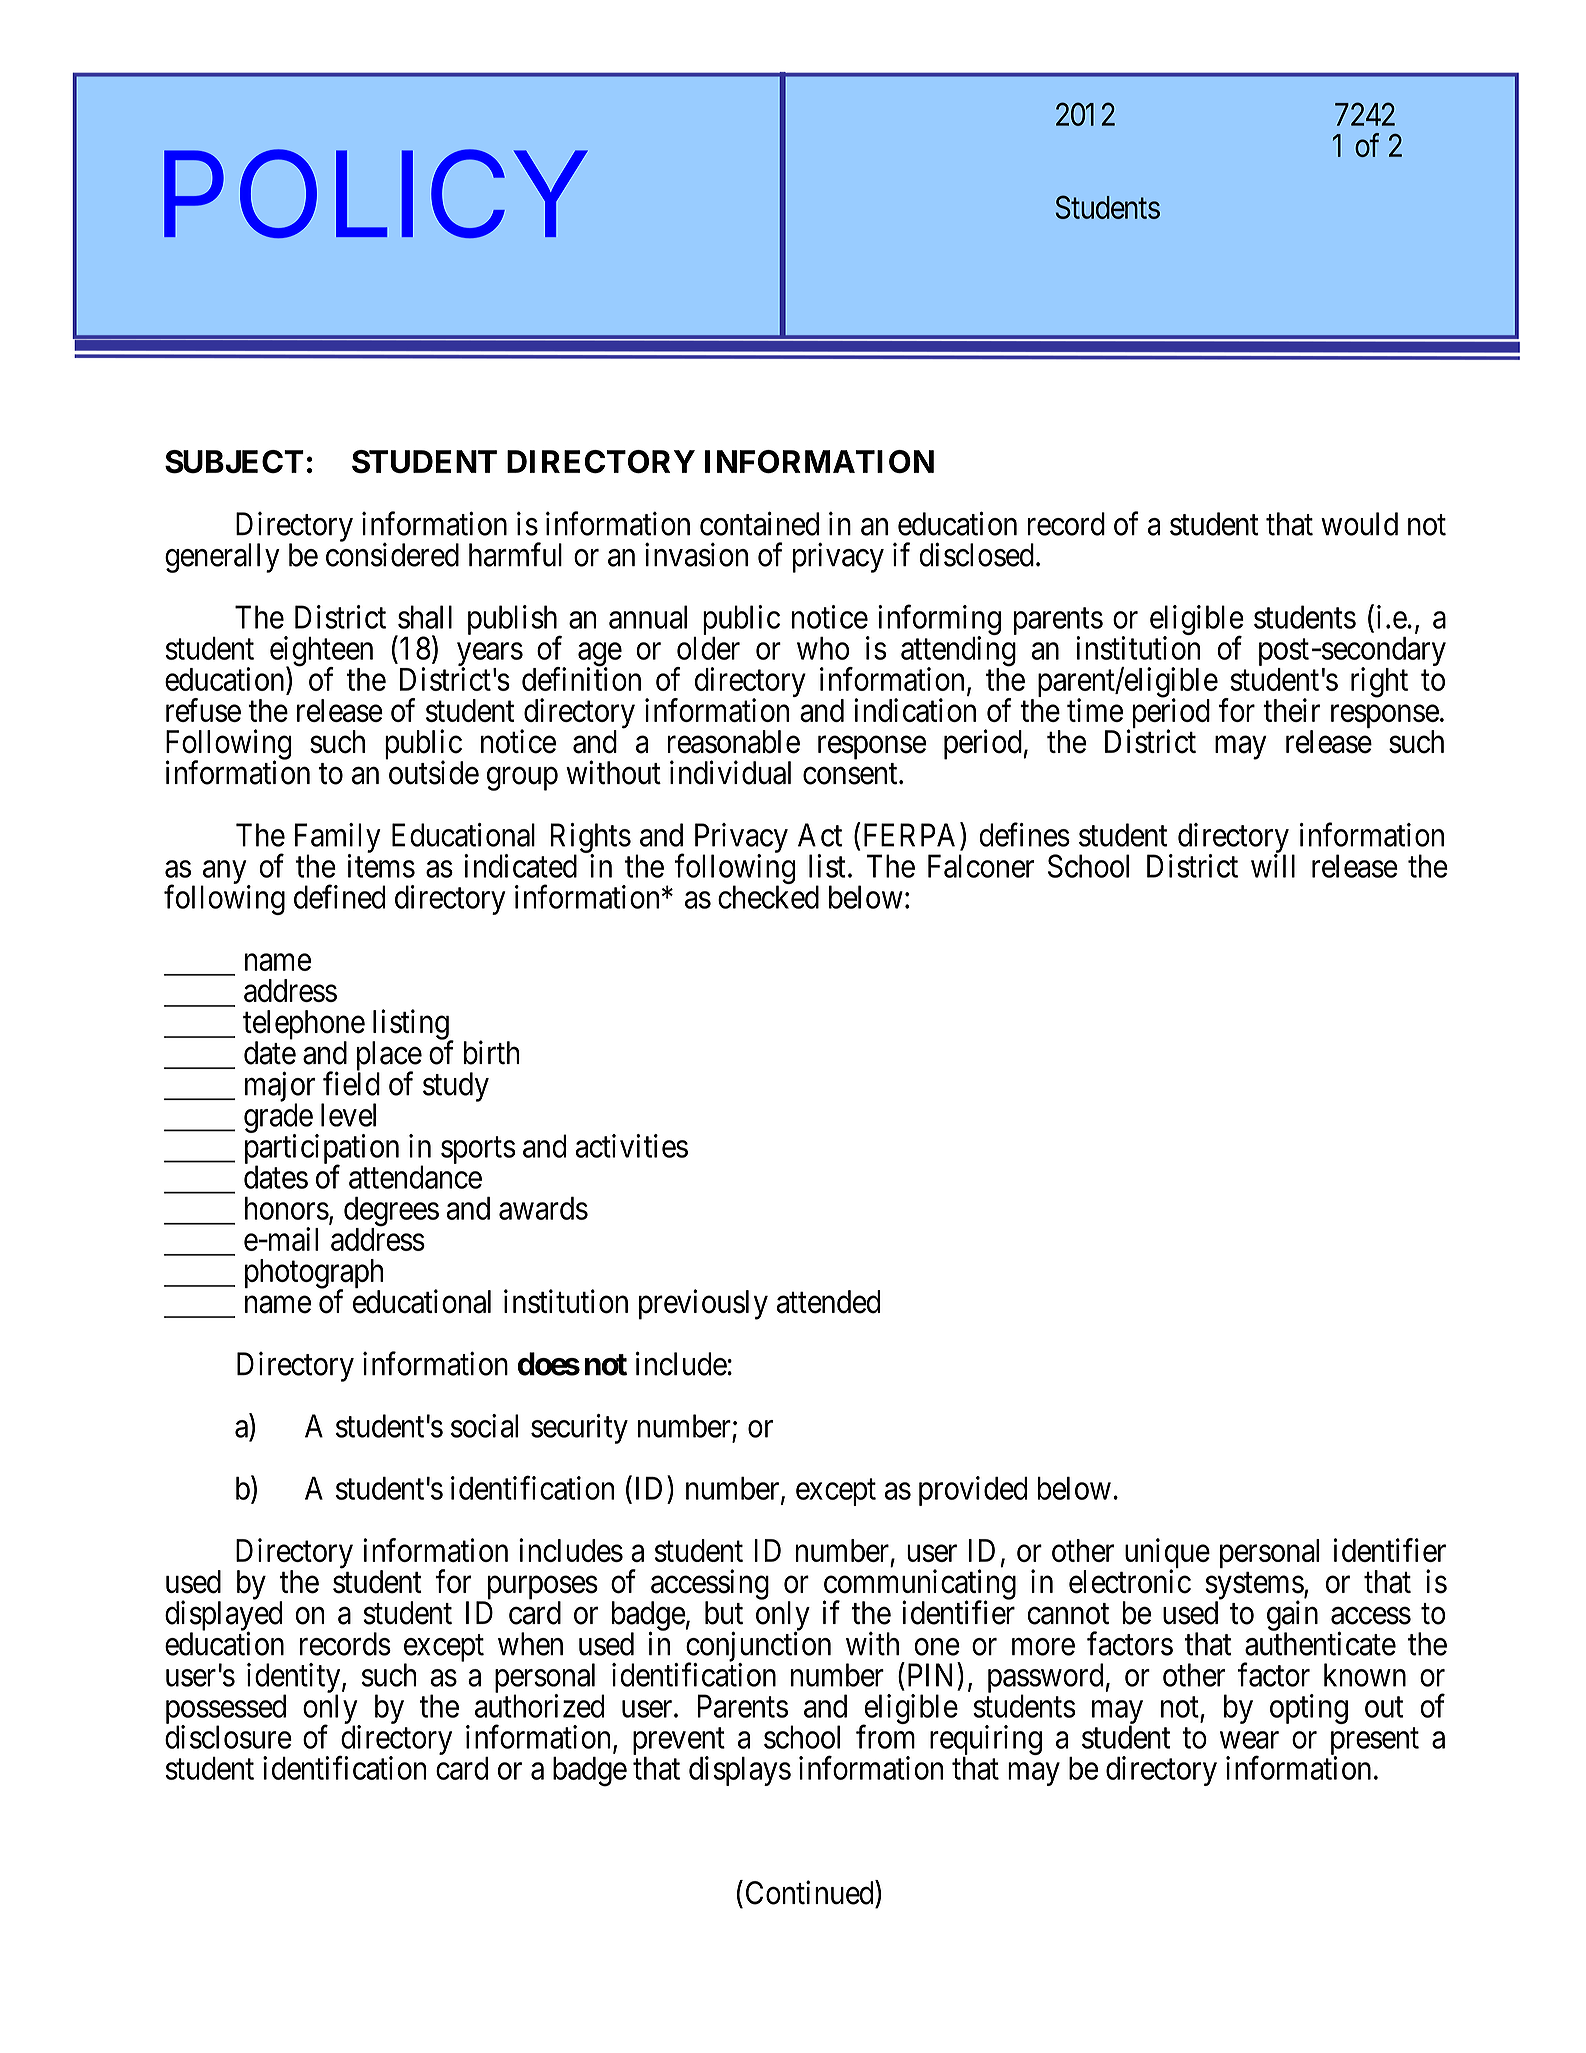 The height and width of the page is (2053, 1586). I want to click on contained, so click(759, 523).
